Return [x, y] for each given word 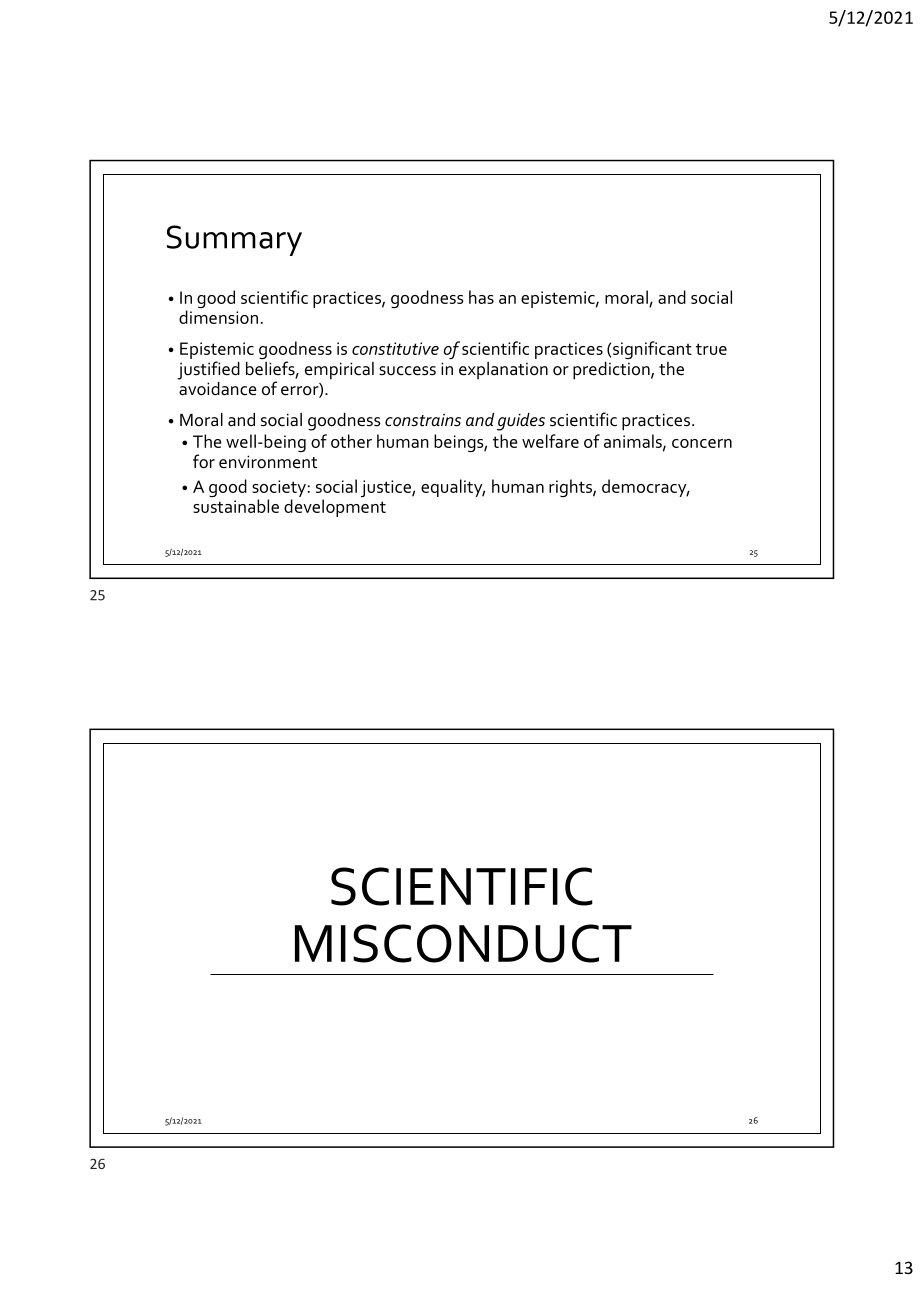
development [335, 508]
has [481, 297]
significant [652, 350]
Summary [234, 240]
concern [702, 443]
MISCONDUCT [463, 943]
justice [387, 488]
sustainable [236, 506]
